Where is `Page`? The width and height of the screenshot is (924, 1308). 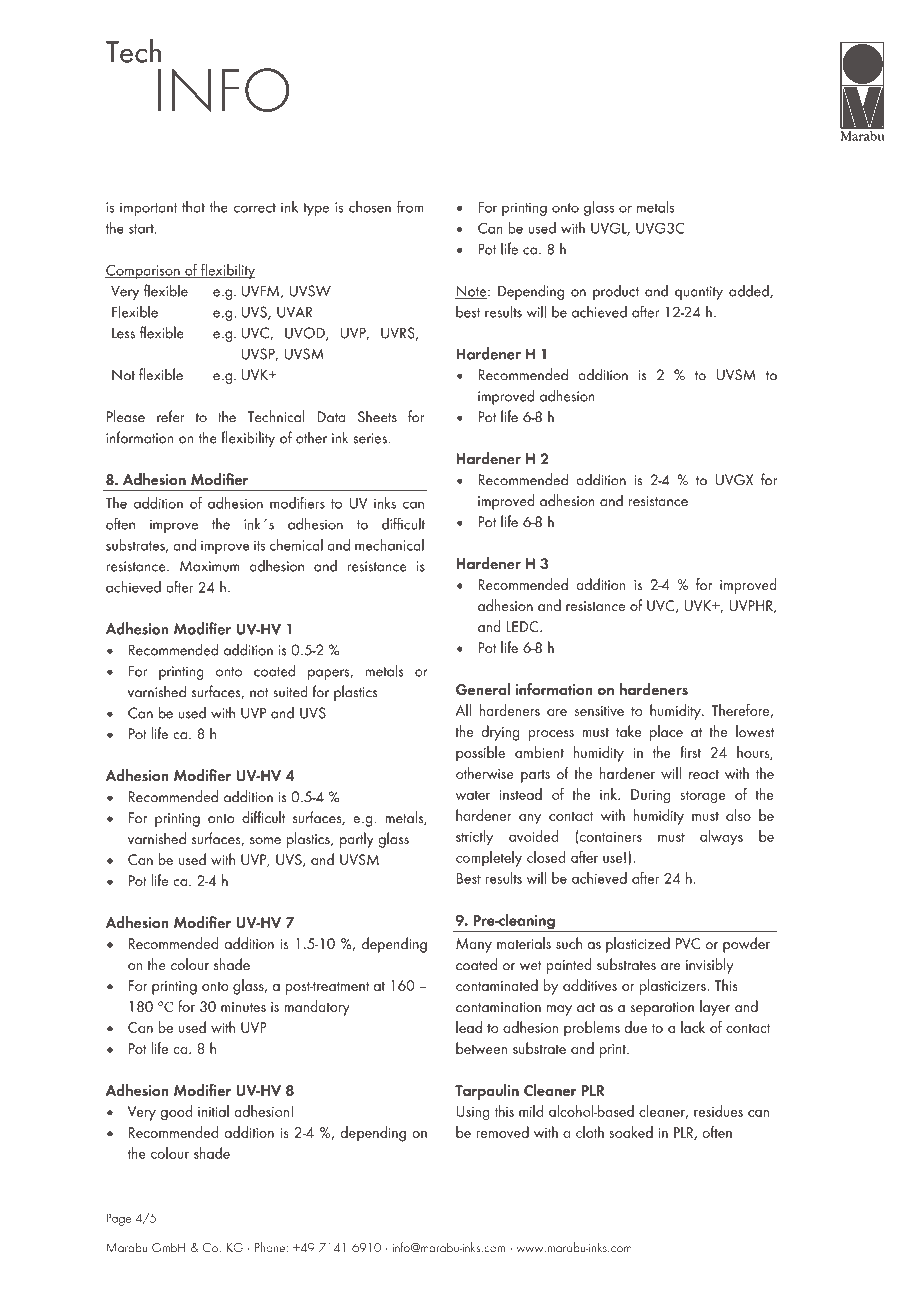 Page is located at coordinates (118, 1219).
